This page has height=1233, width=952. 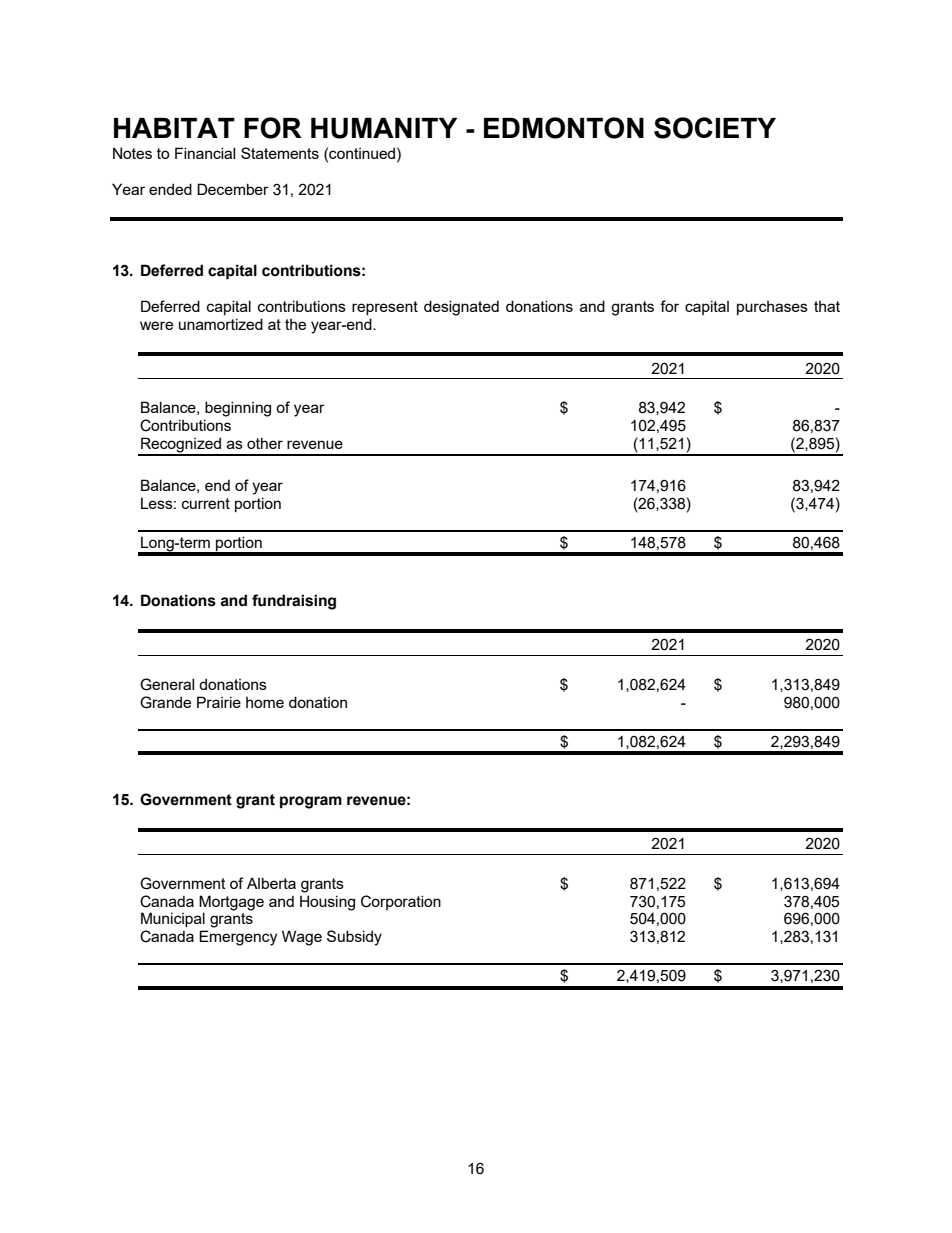 What do you see at coordinates (167, 684) in the page?
I see `General` at bounding box center [167, 684].
